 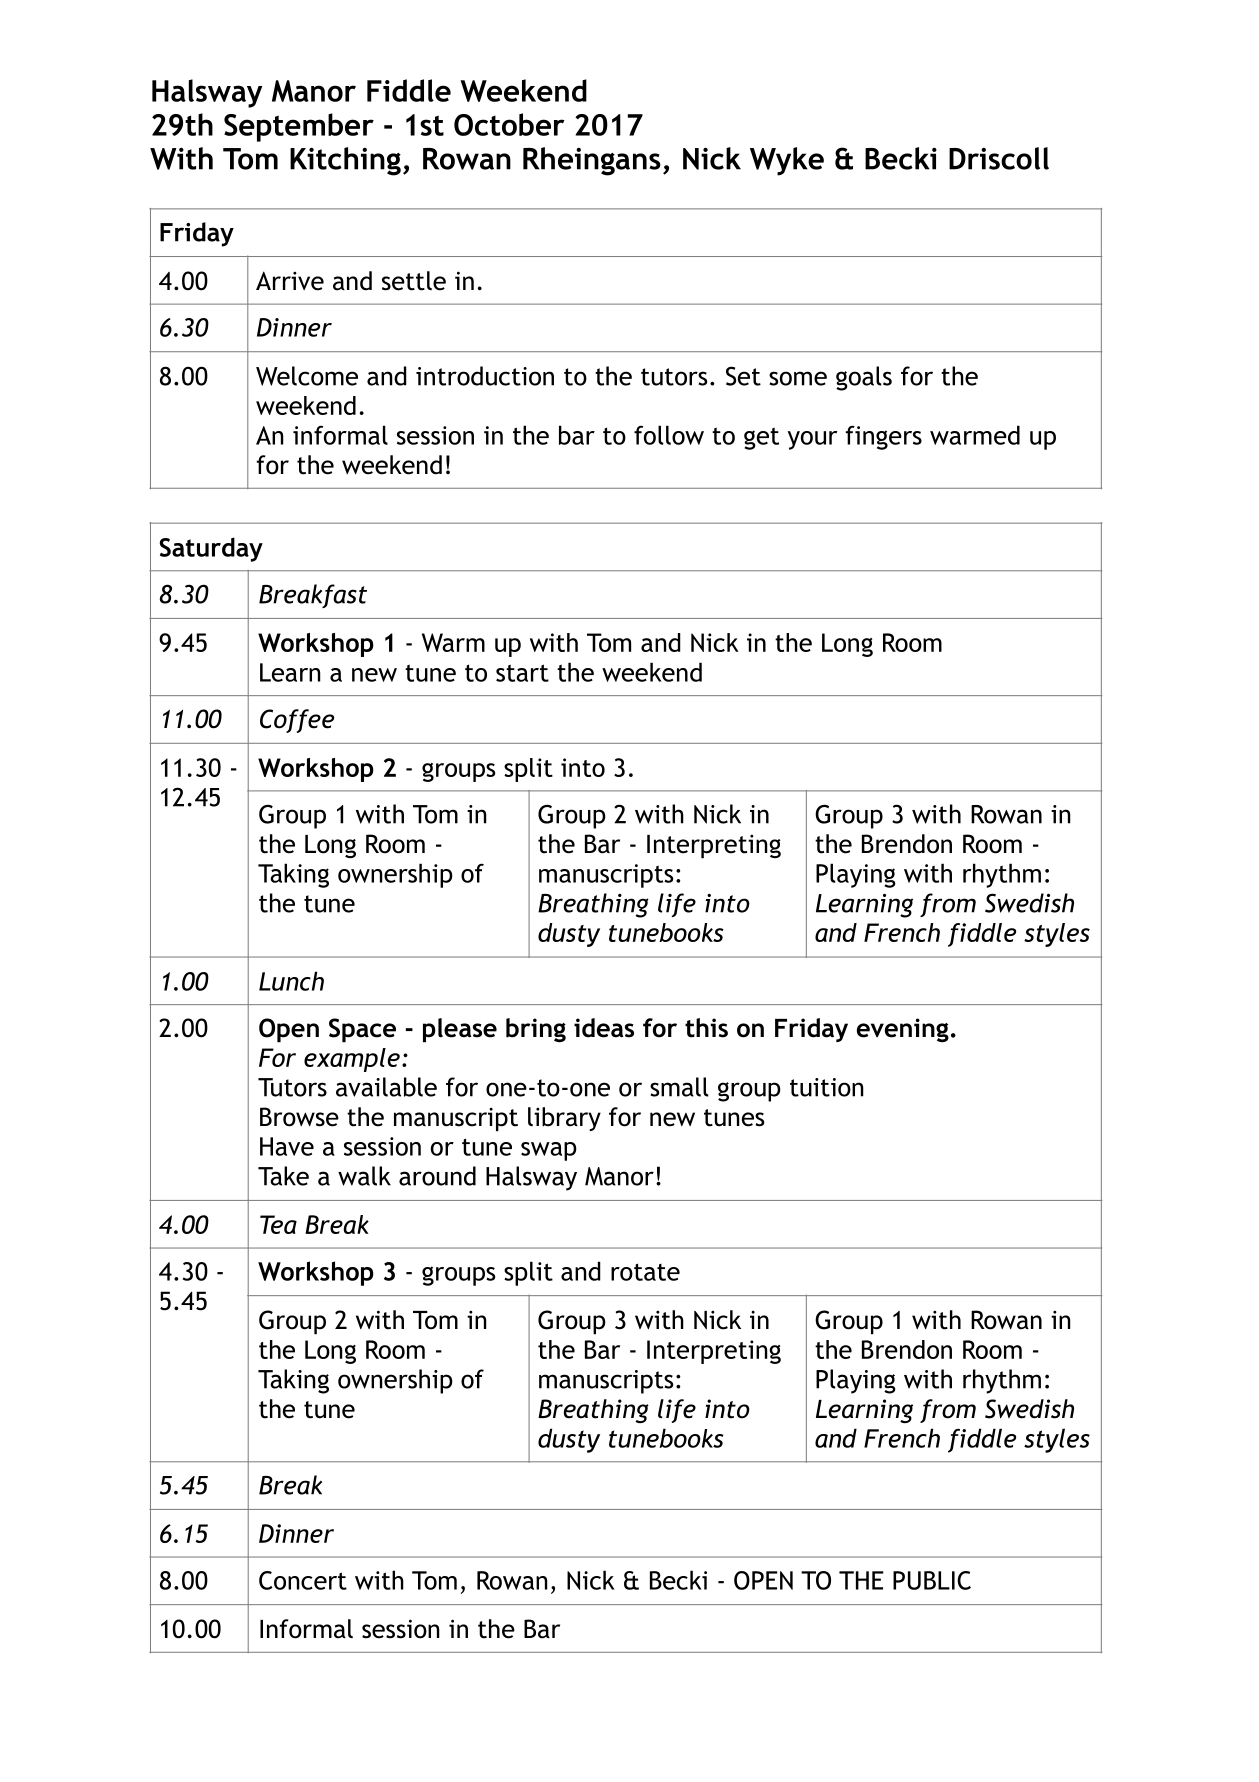 I want to click on Lunch, so click(x=291, y=981).
